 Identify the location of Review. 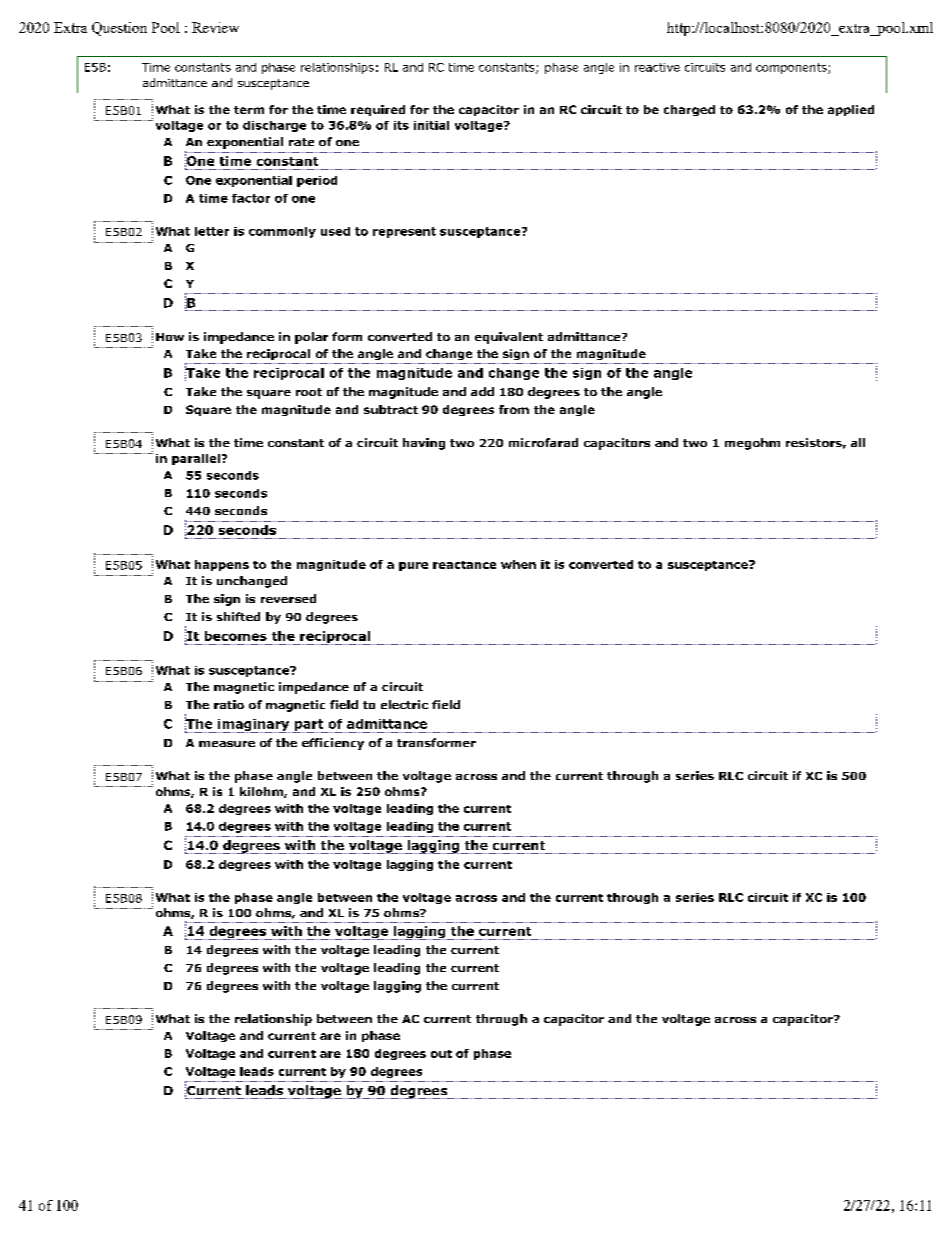
(215, 27).
